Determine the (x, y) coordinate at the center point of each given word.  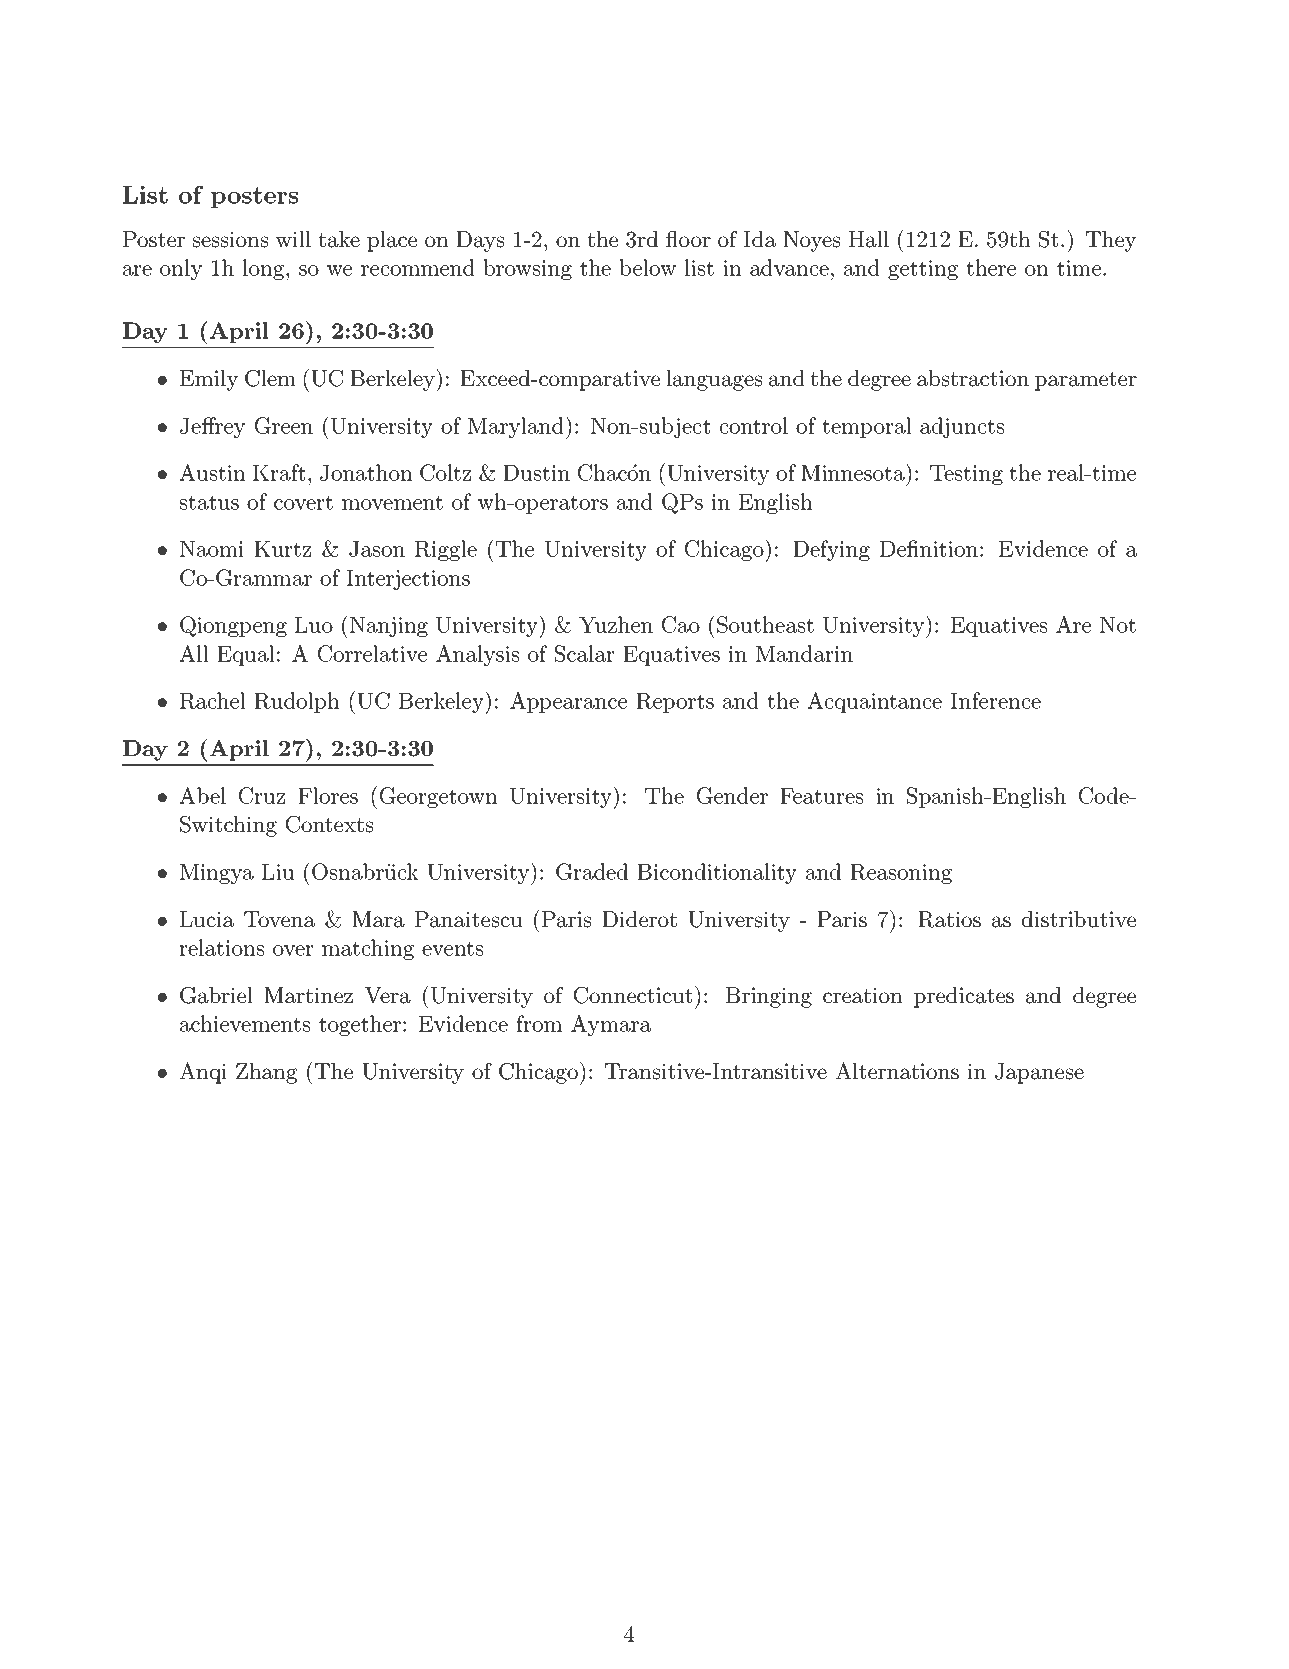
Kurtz (282, 549)
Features (822, 796)
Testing (966, 475)
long (265, 269)
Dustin (536, 473)
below (647, 267)
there (991, 267)
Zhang (266, 1073)
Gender (732, 795)
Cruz (262, 795)
